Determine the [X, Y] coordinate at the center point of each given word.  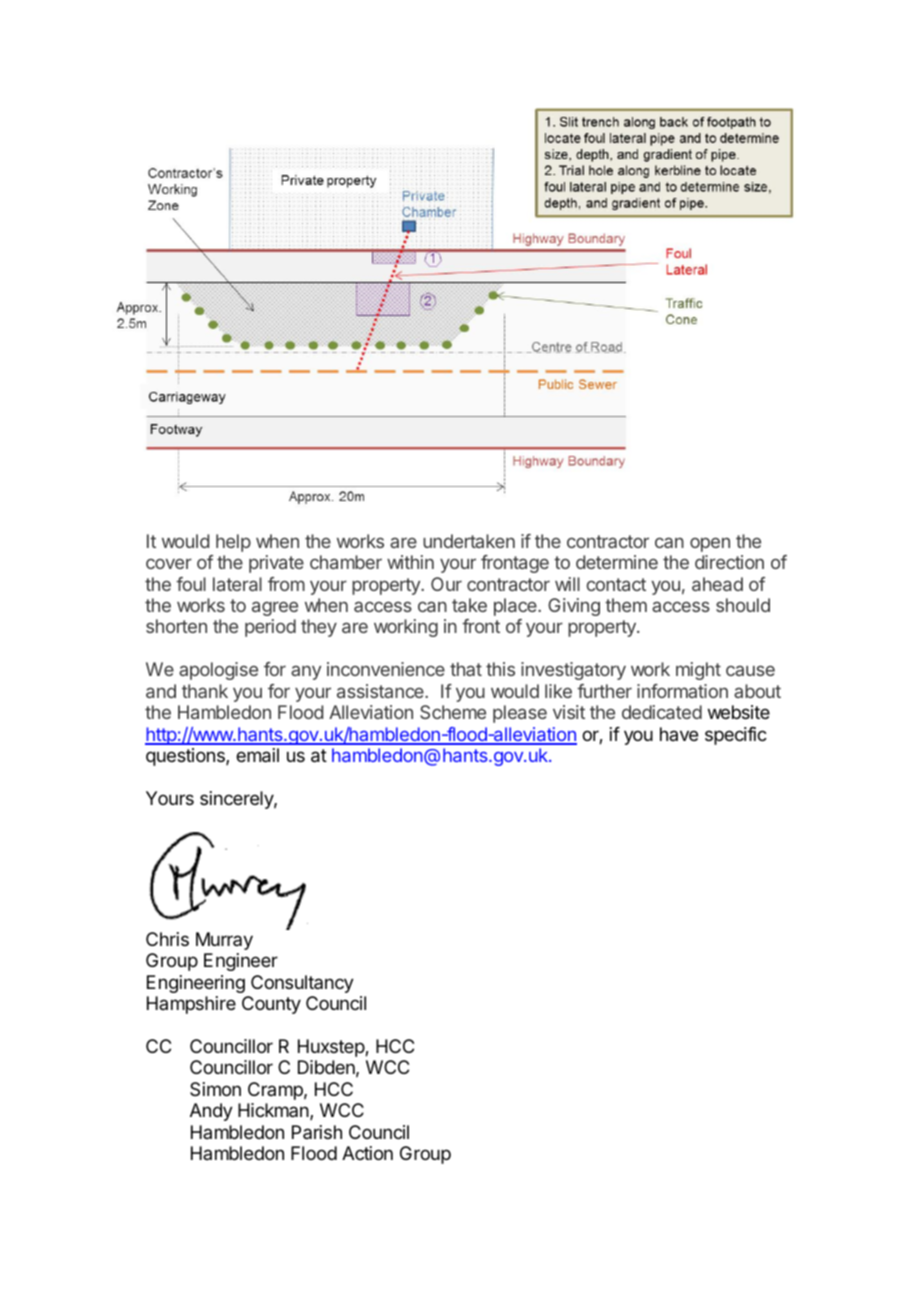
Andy [211, 1112]
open [710, 544]
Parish [317, 1132]
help [233, 543]
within [410, 562]
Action [367, 1153]
